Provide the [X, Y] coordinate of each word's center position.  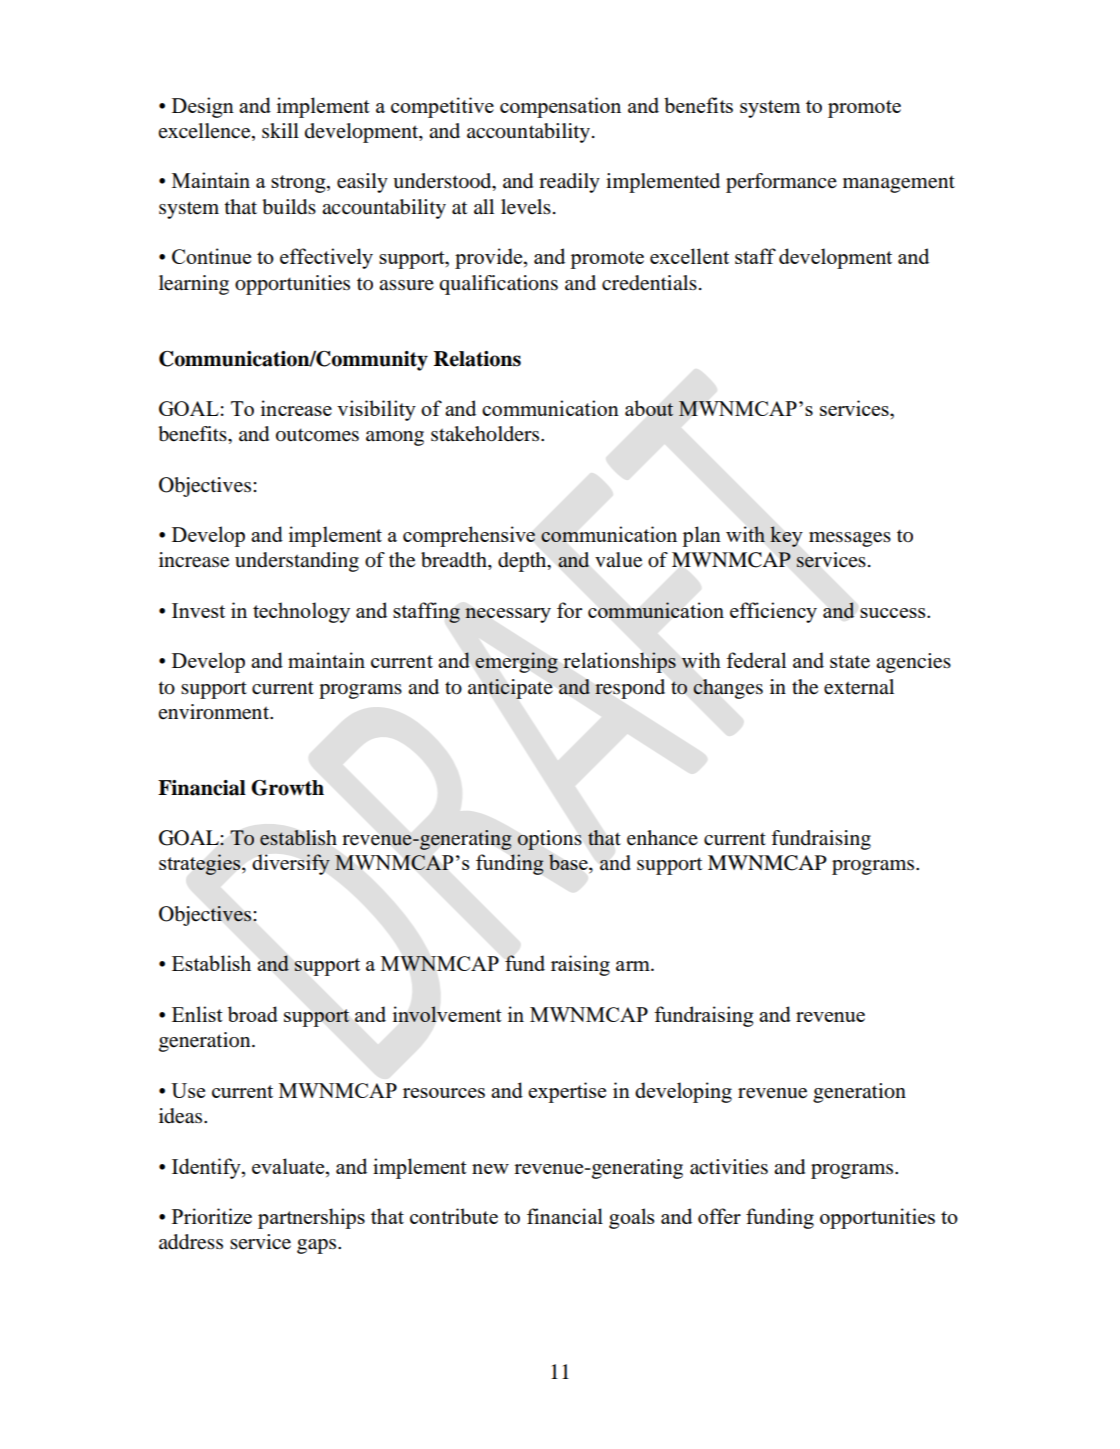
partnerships [311, 1218]
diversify [291, 864]
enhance [662, 838]
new [490, 1169]
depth [523, 562]
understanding [297, 562]
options [549, 840]
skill [280, 130]
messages [850, 539]
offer [719, 1216]
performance [781, 183]
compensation [560, 107]
